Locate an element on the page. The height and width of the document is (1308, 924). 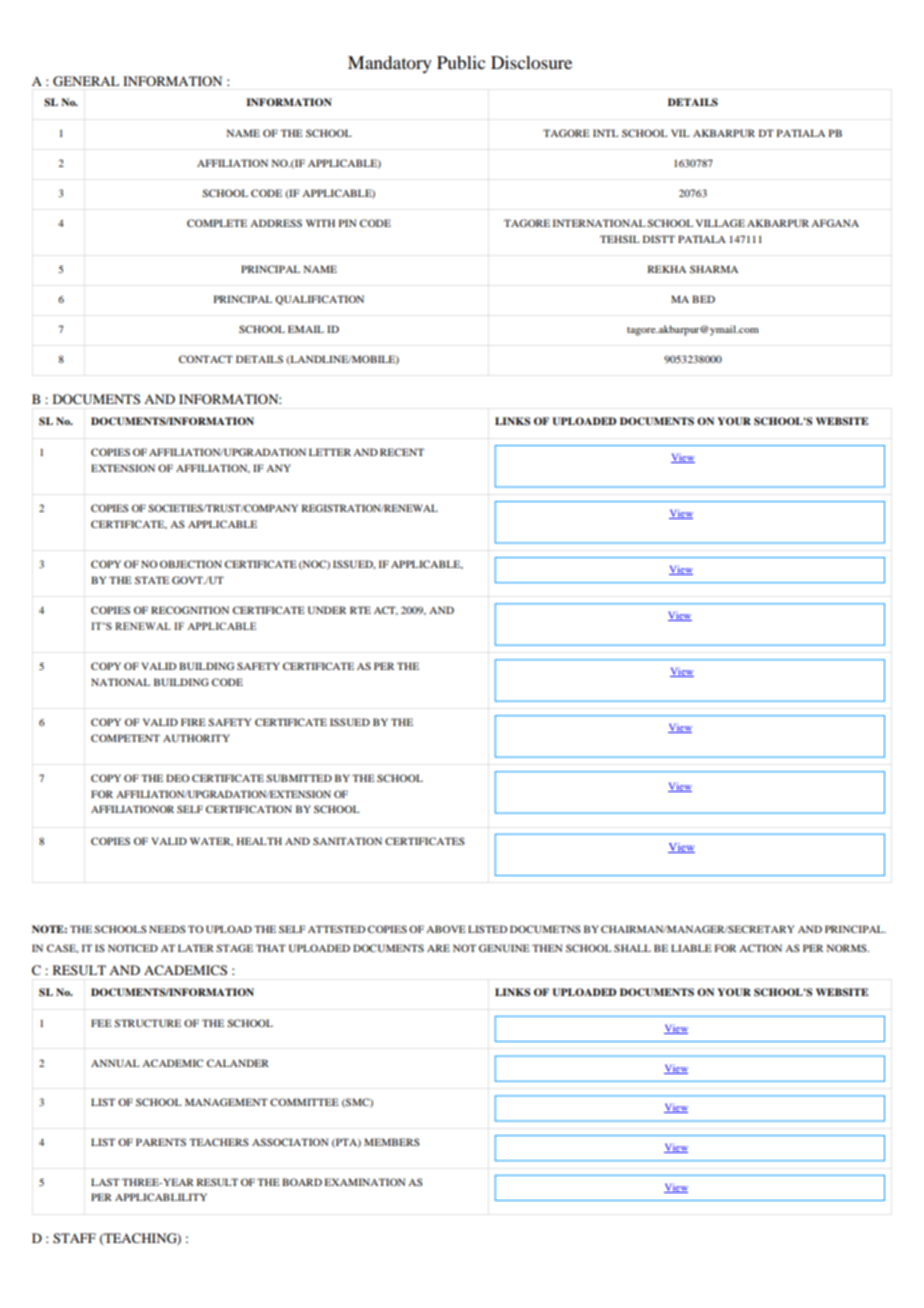
GENERAL is located at coordinates (86, 81).
